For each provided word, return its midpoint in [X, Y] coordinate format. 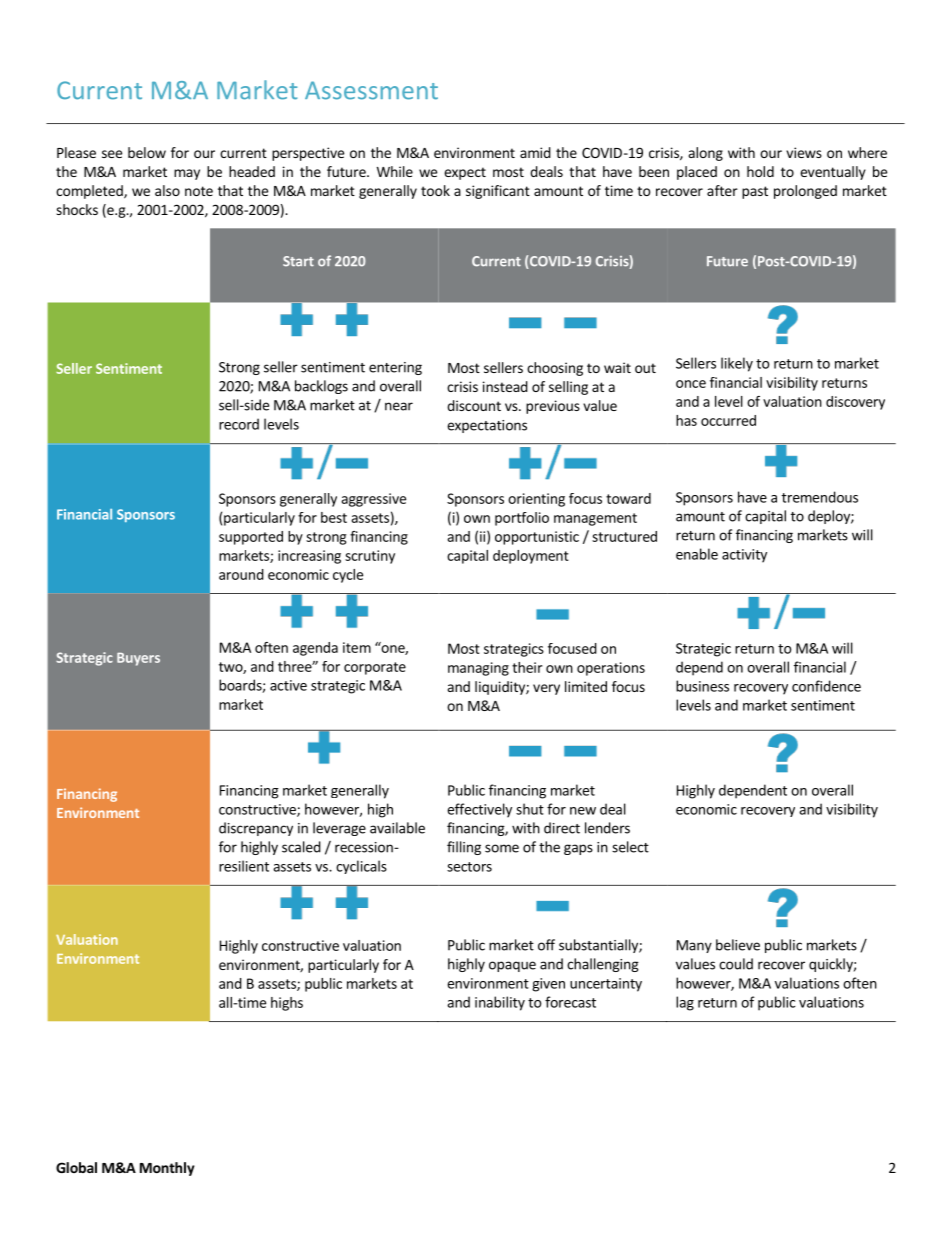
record [239, 424]
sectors [469, 867]
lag [685, 1003]
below [147, 152]
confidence [826, 686]
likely [737, 364]
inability [500, 1003]
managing [478, 669]
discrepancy [256, 829]
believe [738, 945]
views [804, 152]
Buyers [138, 659]
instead [505, 386]
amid [535, 152]
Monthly [167, 1169]
